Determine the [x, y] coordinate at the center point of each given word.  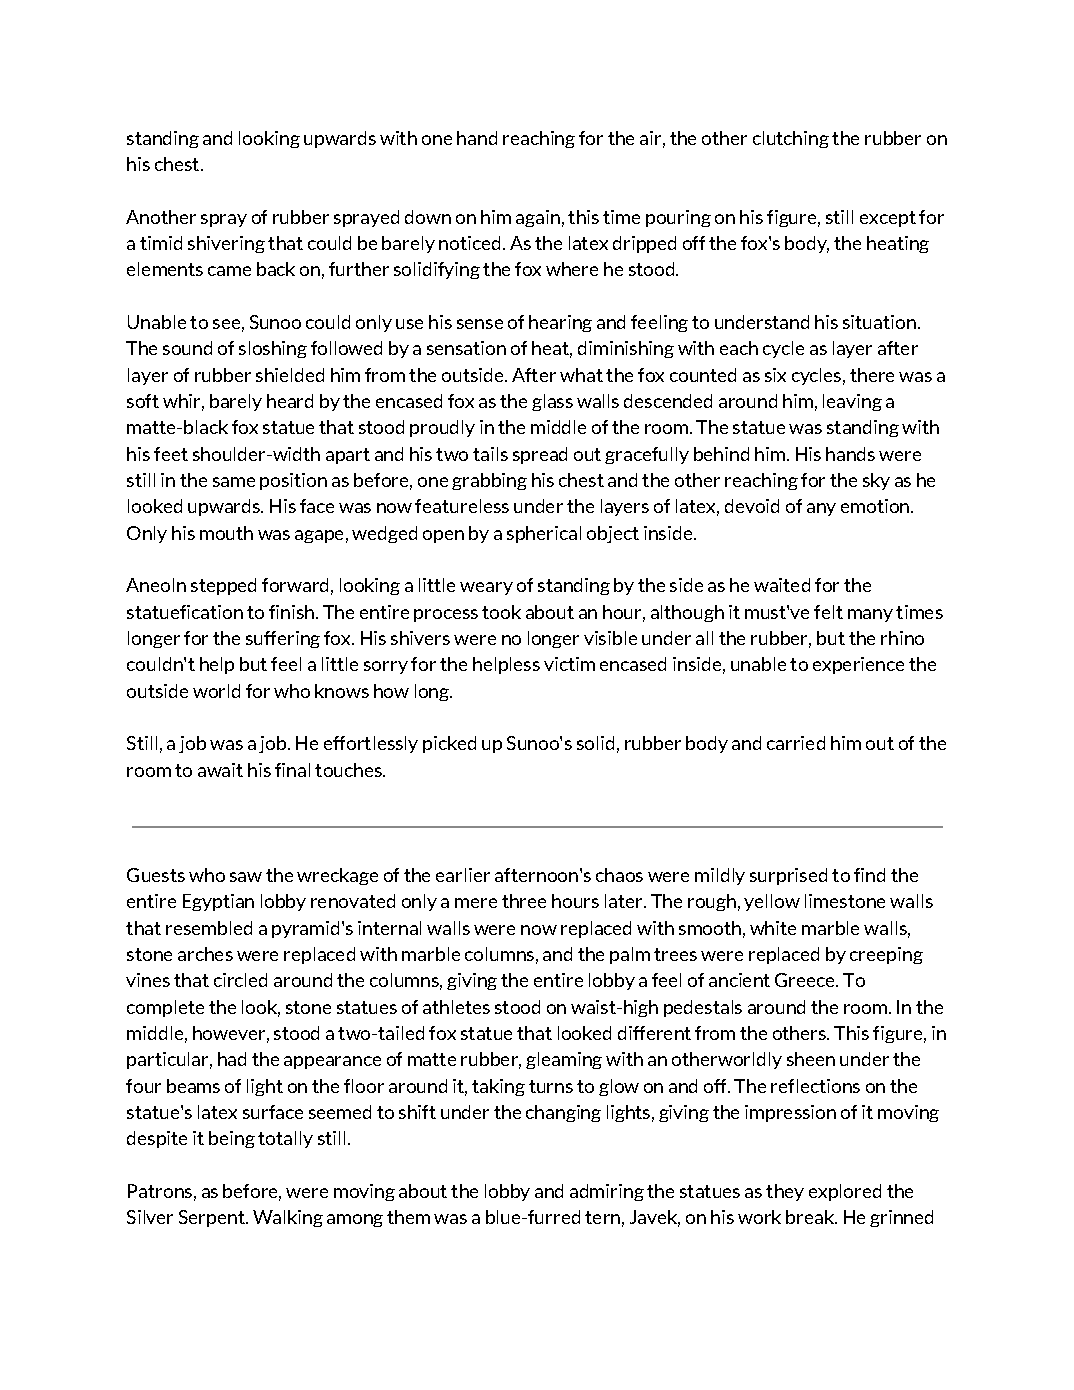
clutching [791, 139]
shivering [226, 244]
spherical [544, 534]
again [538, 218]
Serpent [213, 1218]
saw [246, 877]
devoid [752, 506]
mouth [226, 533]
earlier [463, 875]
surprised [788, 876]
